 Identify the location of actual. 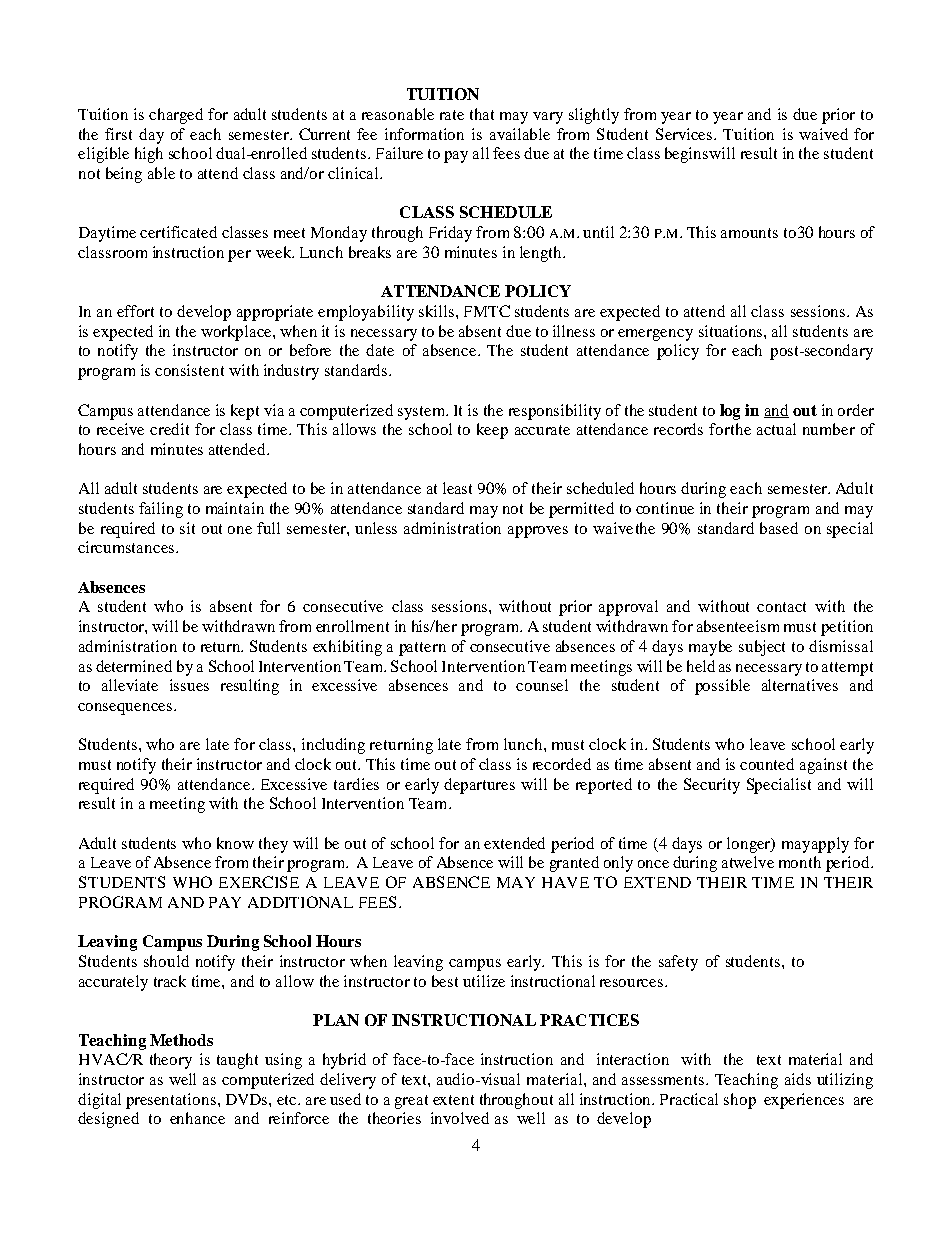
(776, 429).
